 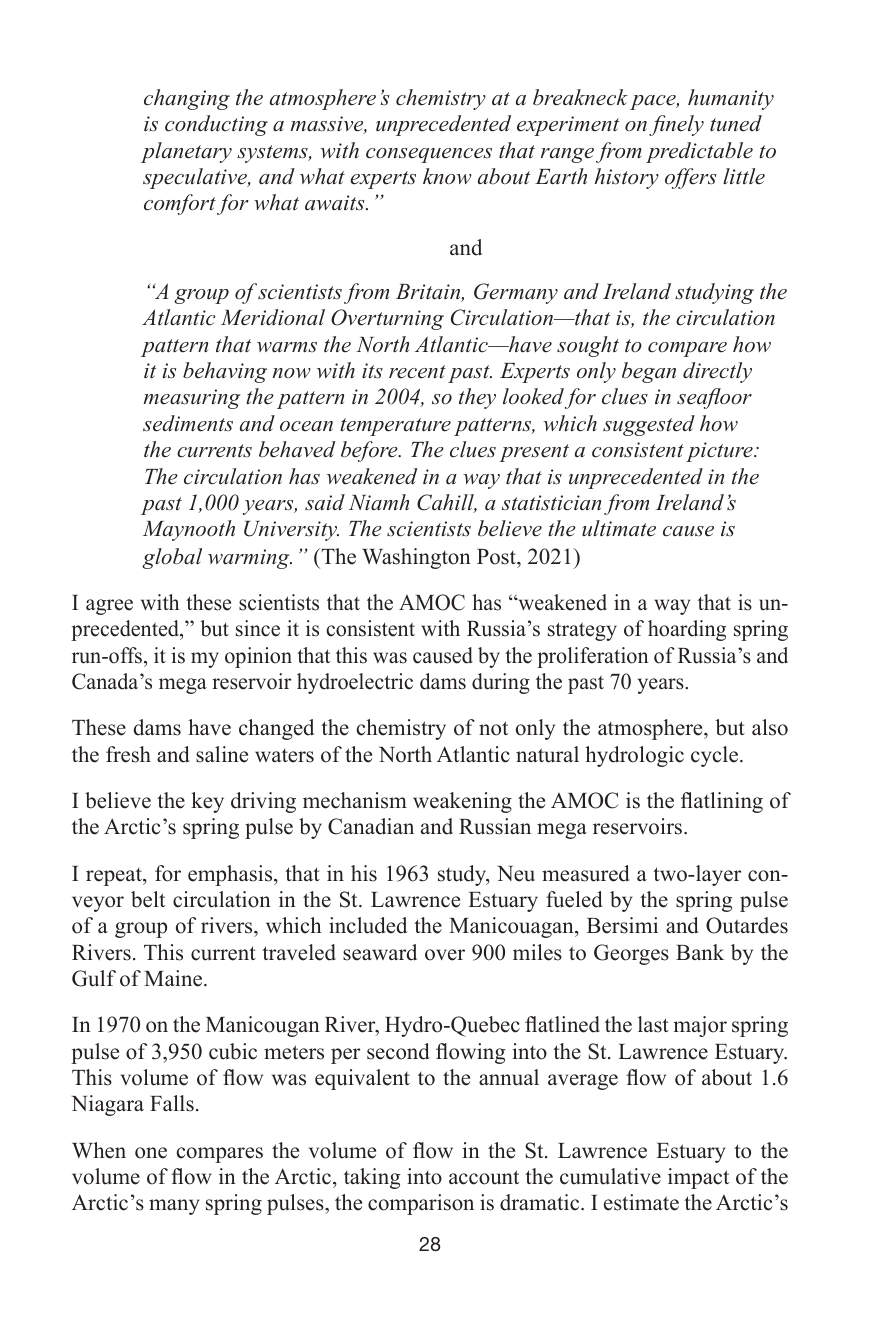 What do you see at coordinates (258, 657) in the screenshot?
I see `opinion` at bounding box center [258, 657].
